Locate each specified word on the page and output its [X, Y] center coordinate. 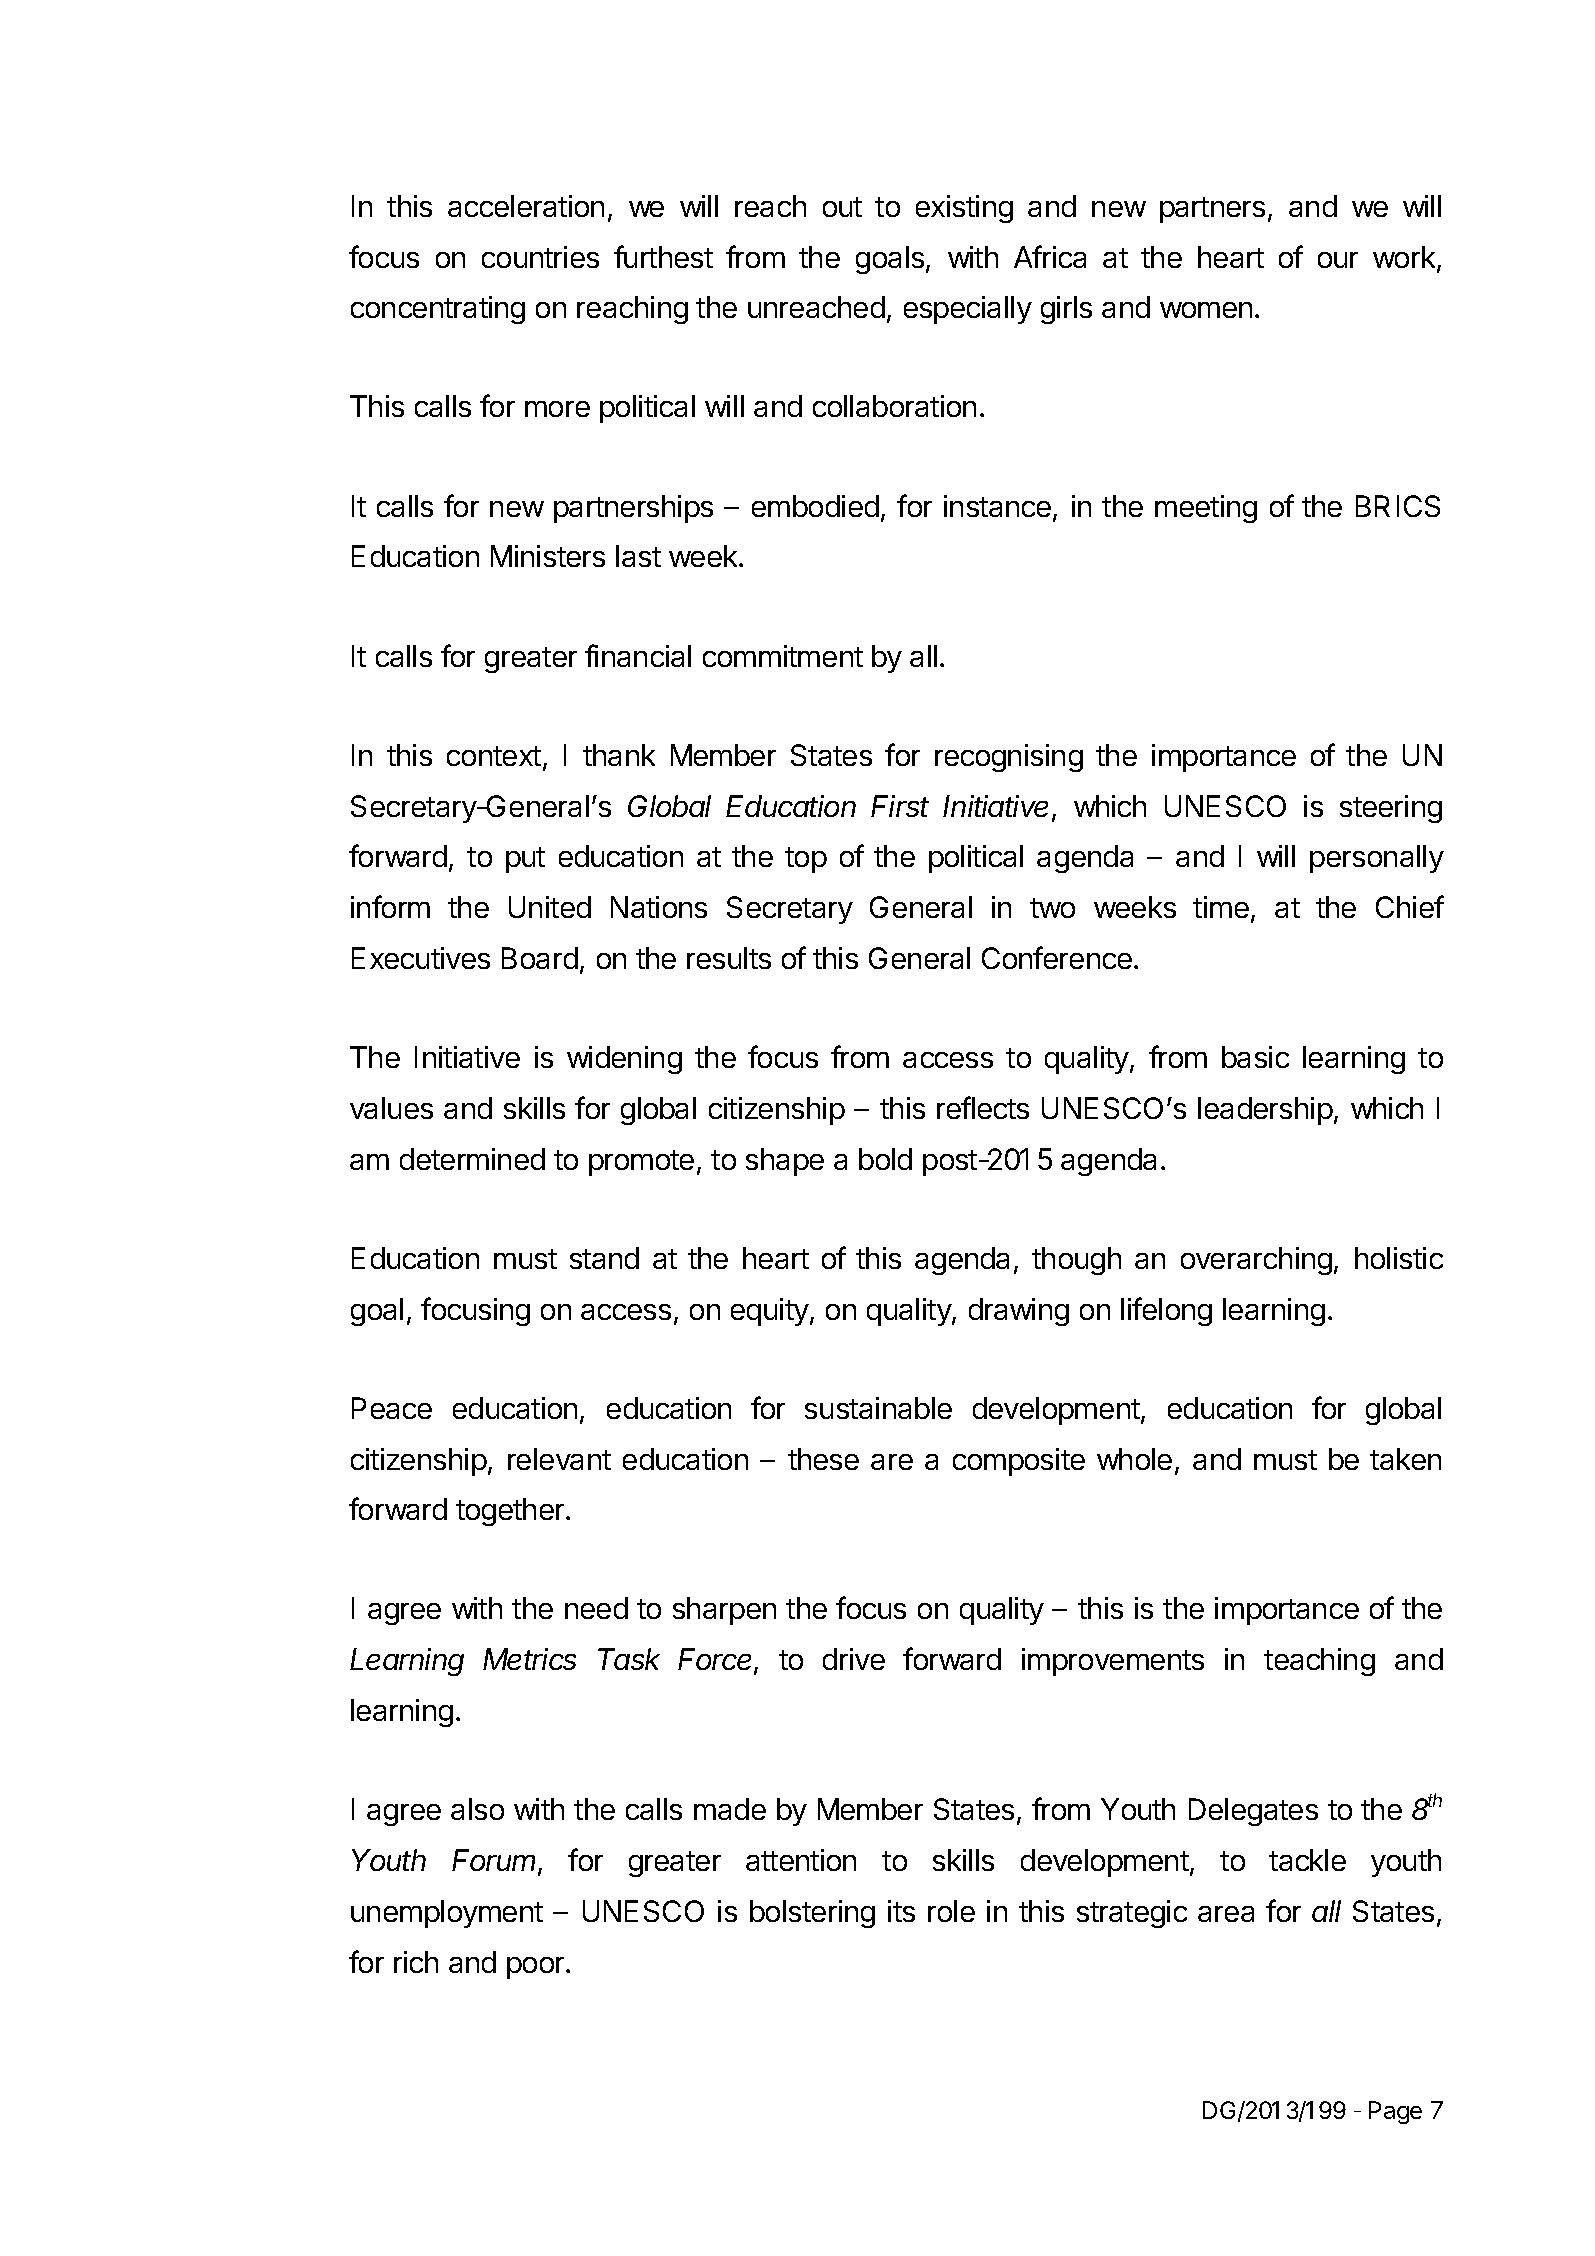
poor [537, 1968]
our [1338, 260]
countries [540, 257]
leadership [1265, 1111]
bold [885, 1159]
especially [968, 310]
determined [472, 1159]
